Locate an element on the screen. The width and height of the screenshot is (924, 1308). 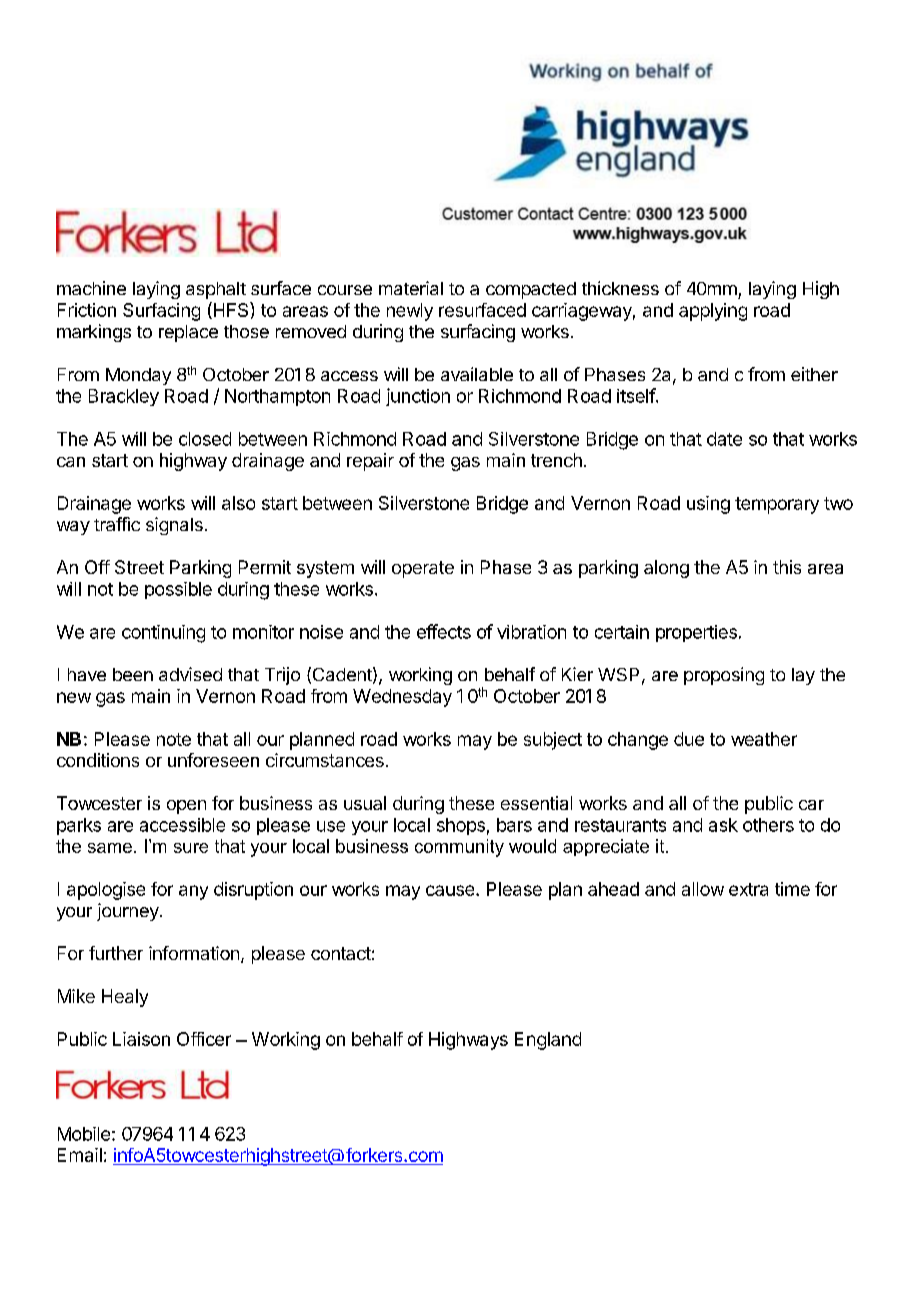
community is located at coordinates (459, 848).
